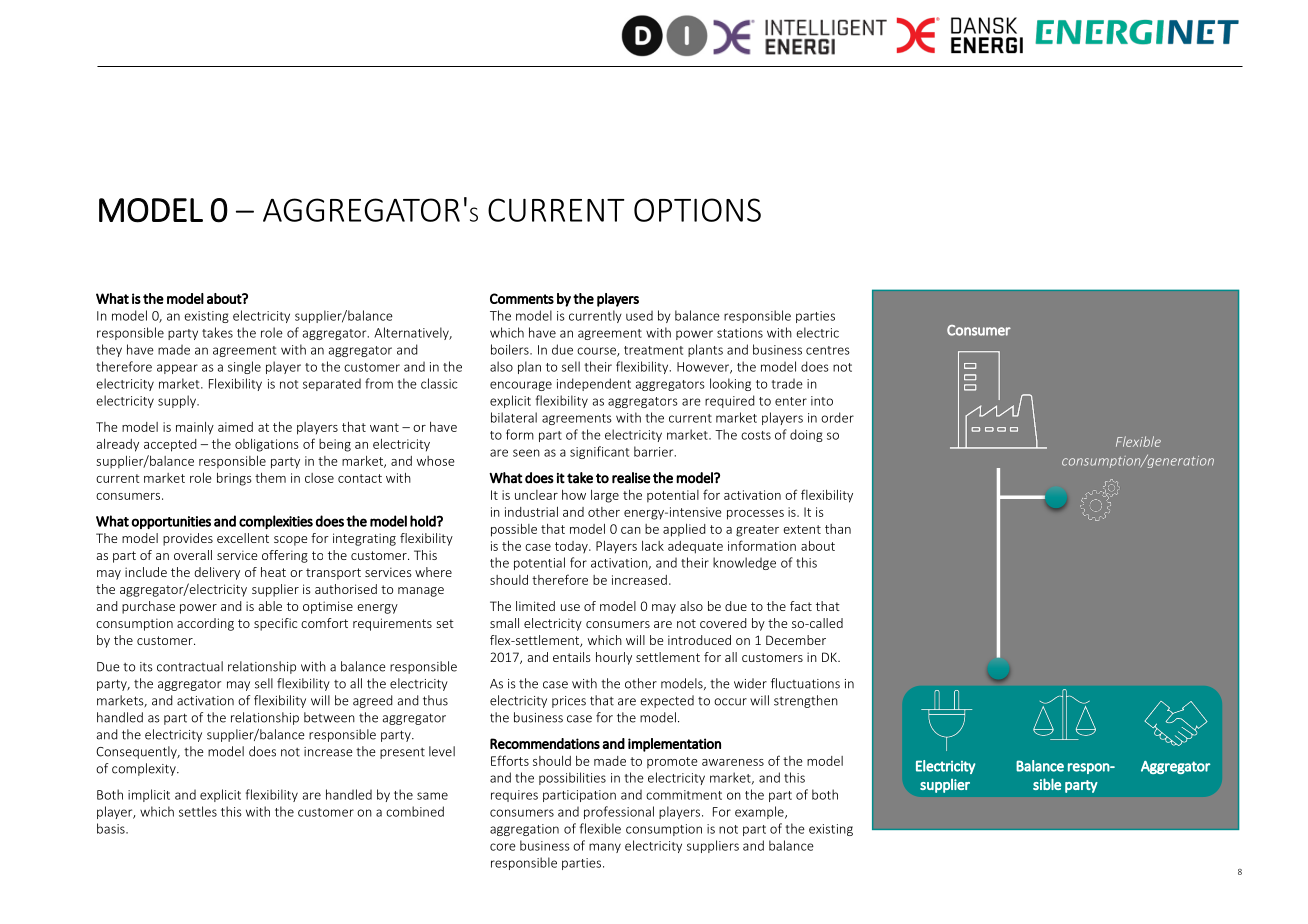 The width and height of the screenshot is (1308, 924). What do you see at coordinates (503, 847) in the screenshot?
I see `core` at bounding box center [503, 847].
